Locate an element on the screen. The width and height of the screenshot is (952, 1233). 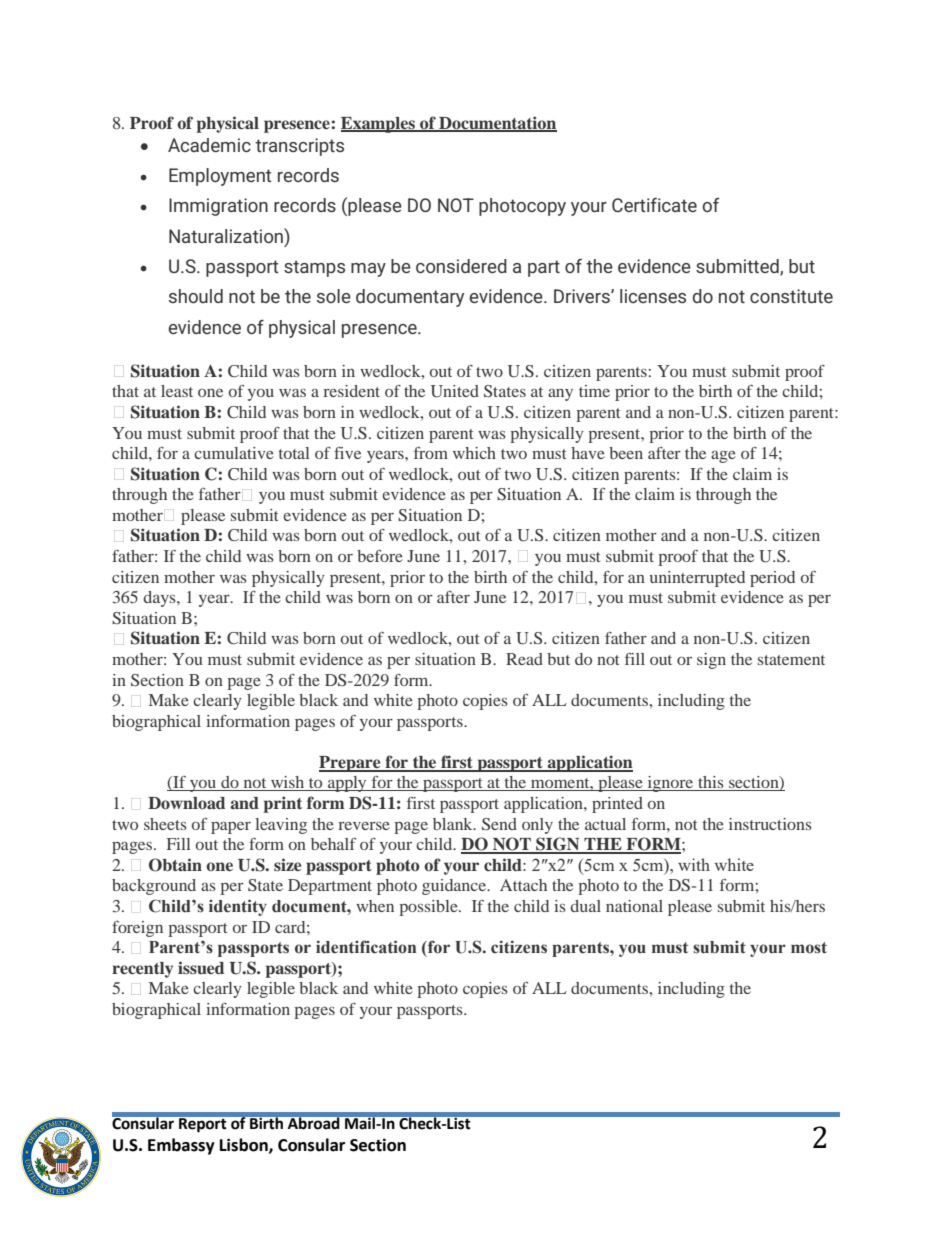
days is located at coordinates (160, 599).
